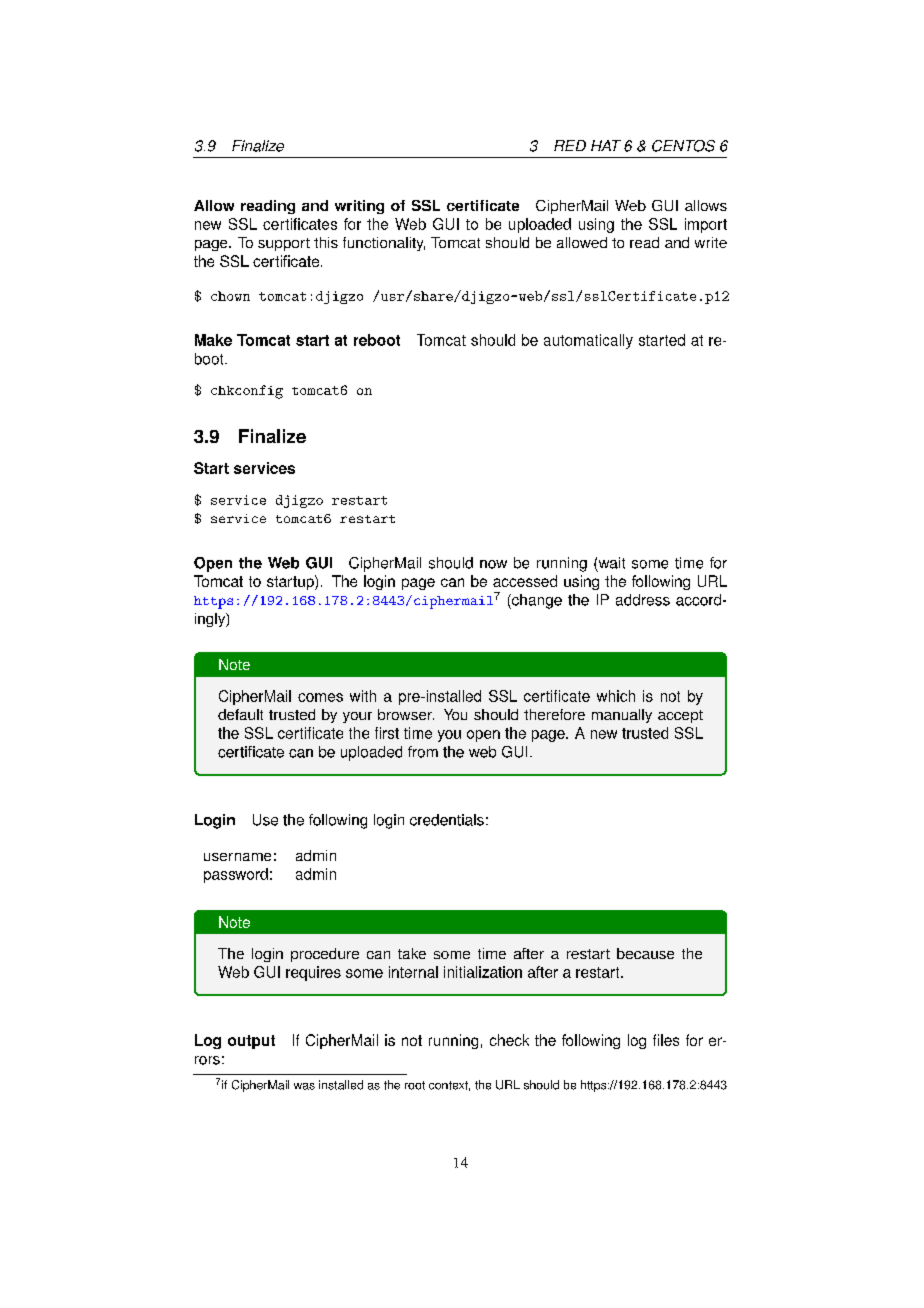 The height and width of the screenshot is (1308, 924). Describe the element at coordinates (251, 1042) in the screenshot. I see `output` at that location.
